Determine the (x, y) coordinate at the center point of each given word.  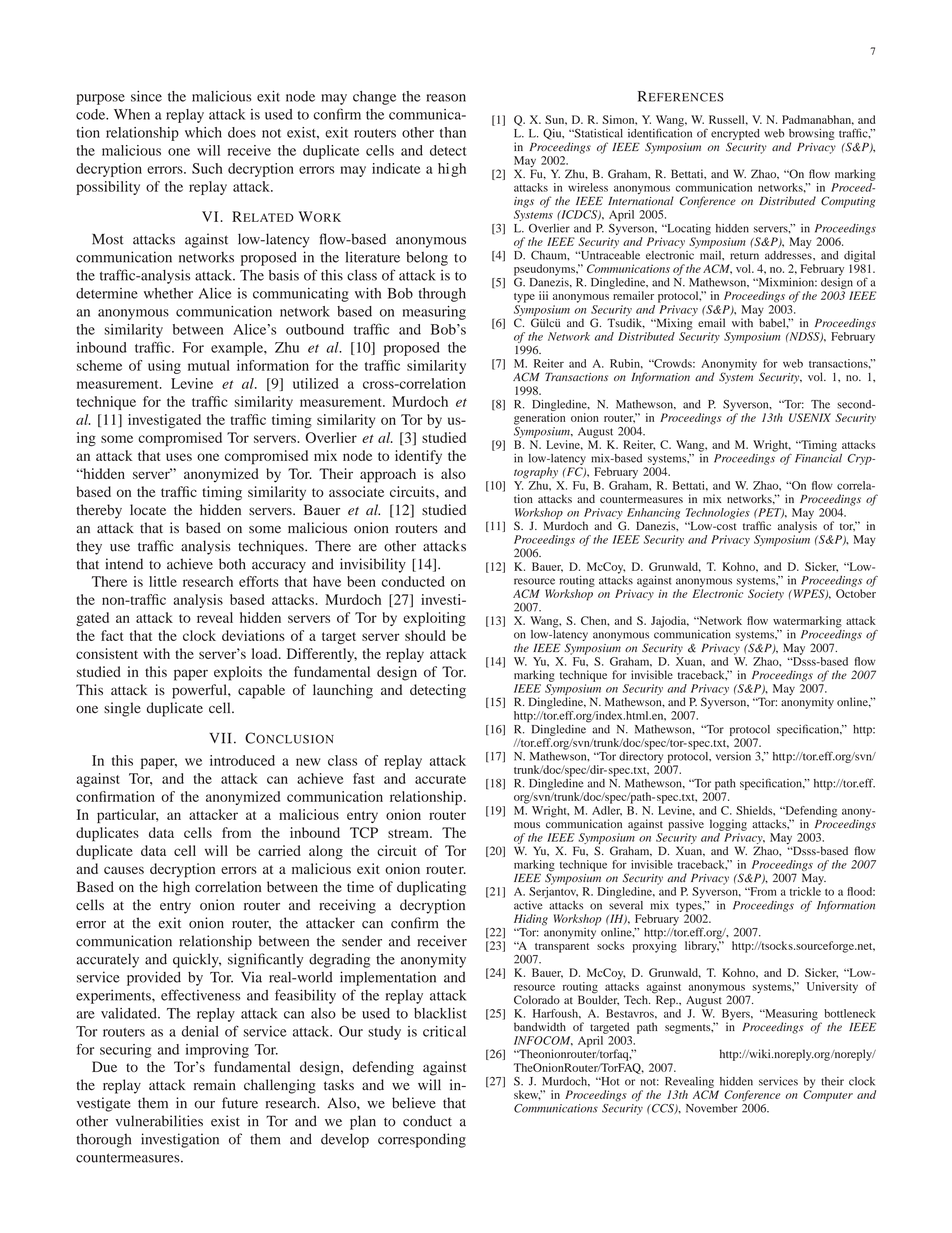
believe (414, 1103)
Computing (848, 202)
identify (418, 457)
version (733, 756)
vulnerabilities (159, 1121)
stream (409, 833)
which (203, 132)
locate (148, 510)
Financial (818, 457)
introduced (242, 760)
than (453, 132)
